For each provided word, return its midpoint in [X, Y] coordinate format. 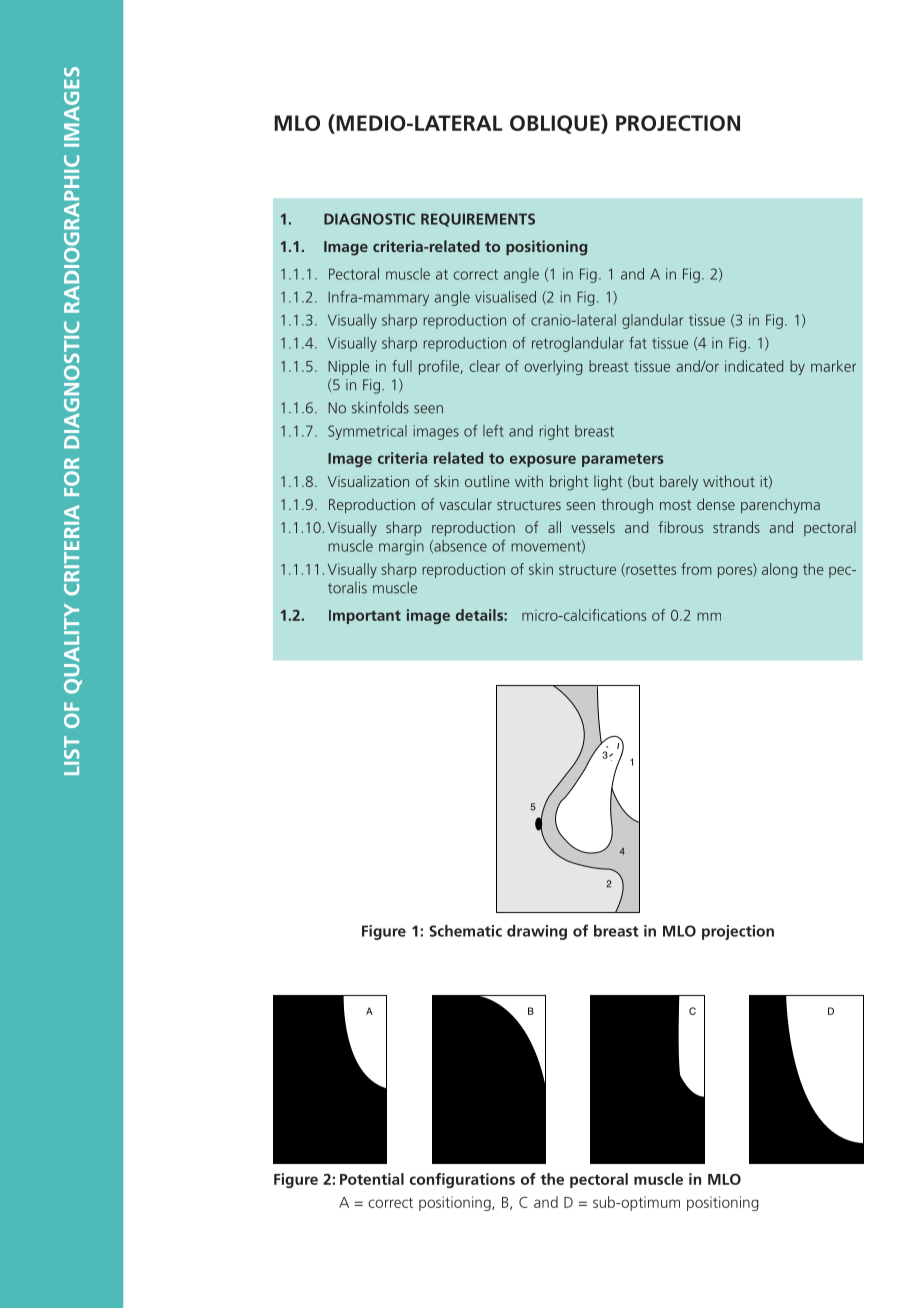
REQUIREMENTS [478, 220]
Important [365, 617]
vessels [593, 527]
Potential [372, 1179]
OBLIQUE [556, 124]
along [779, 570]
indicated [754, 366]
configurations [462, 1180]
